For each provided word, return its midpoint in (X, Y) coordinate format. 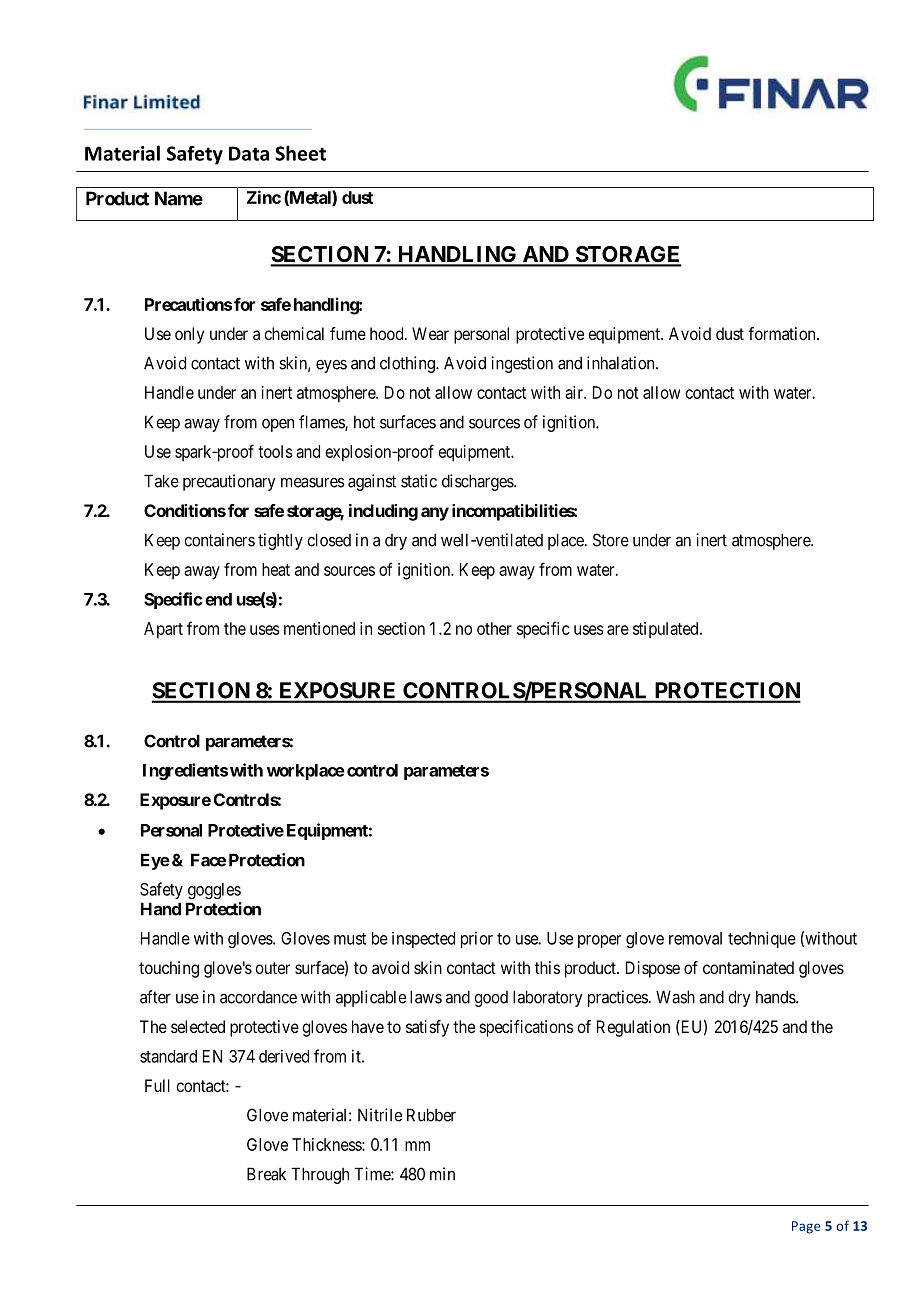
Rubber (431, 1115)
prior (477, 939)
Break (266, 1174)
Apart (163, 630)
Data (249, 153)
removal (695, 938)
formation (783, 333)
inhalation (622, 363)
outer (272, 968)
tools (275, 451)
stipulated (667, 630)
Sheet (300, 153)
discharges (478, 482)
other (494, 628)
